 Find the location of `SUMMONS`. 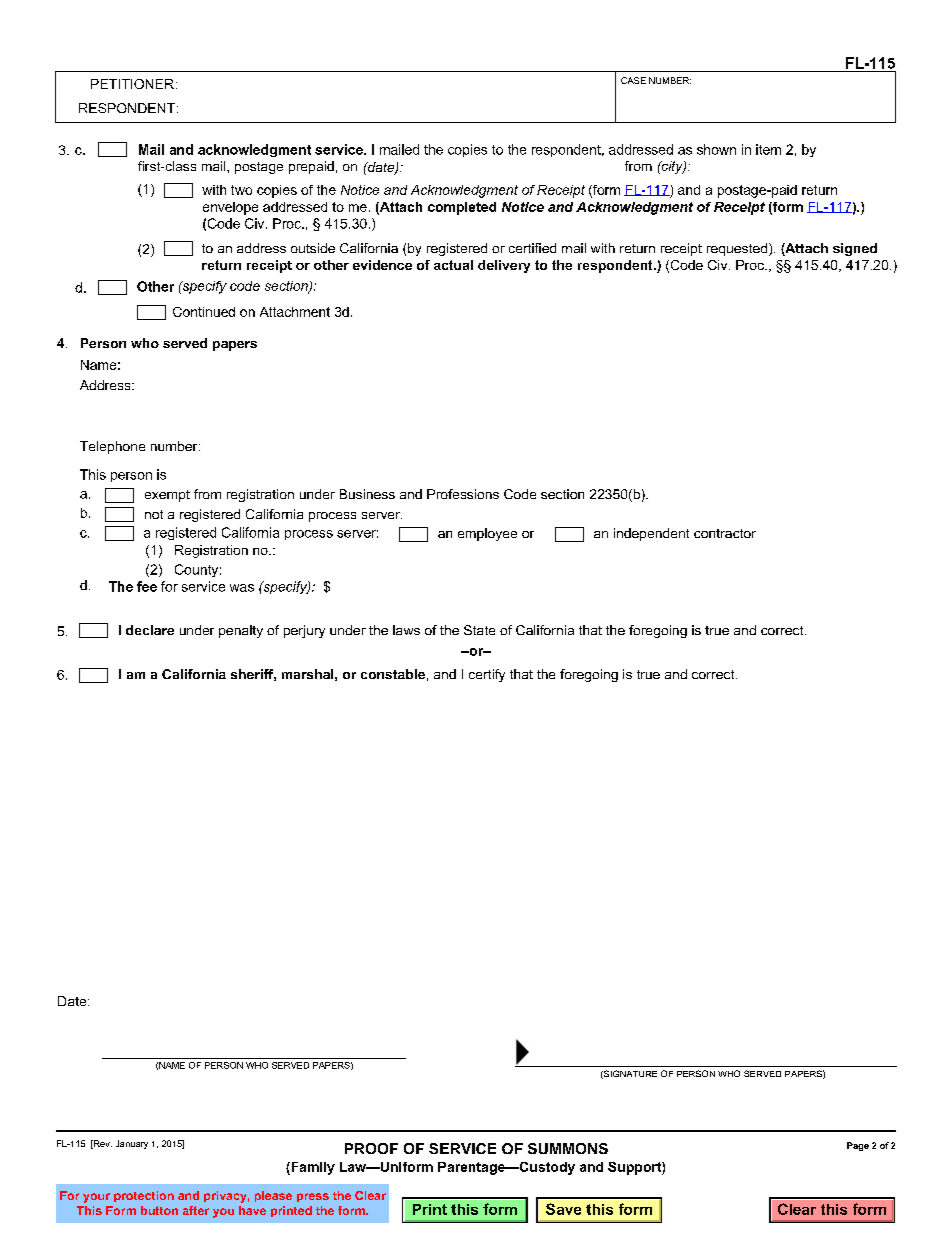

SUMMONS is located at coordinates (568, 1148).
